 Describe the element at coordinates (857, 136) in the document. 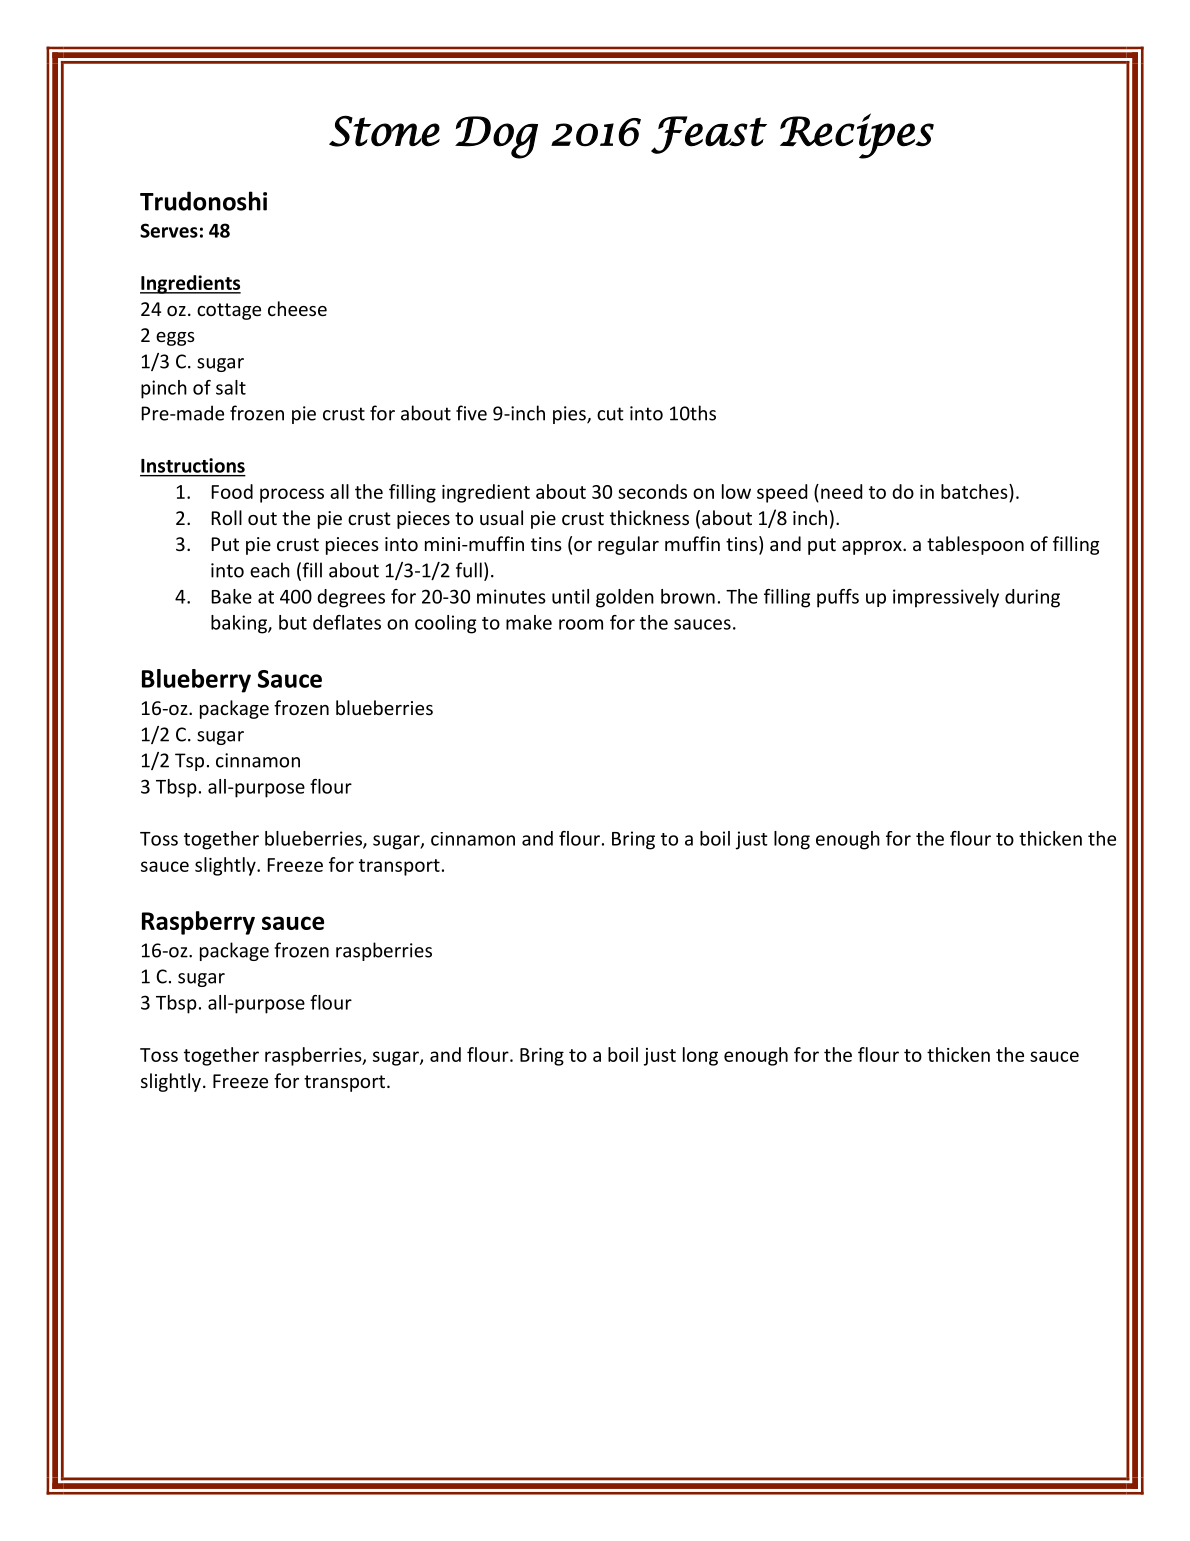

I see `Recipes` at that location.
